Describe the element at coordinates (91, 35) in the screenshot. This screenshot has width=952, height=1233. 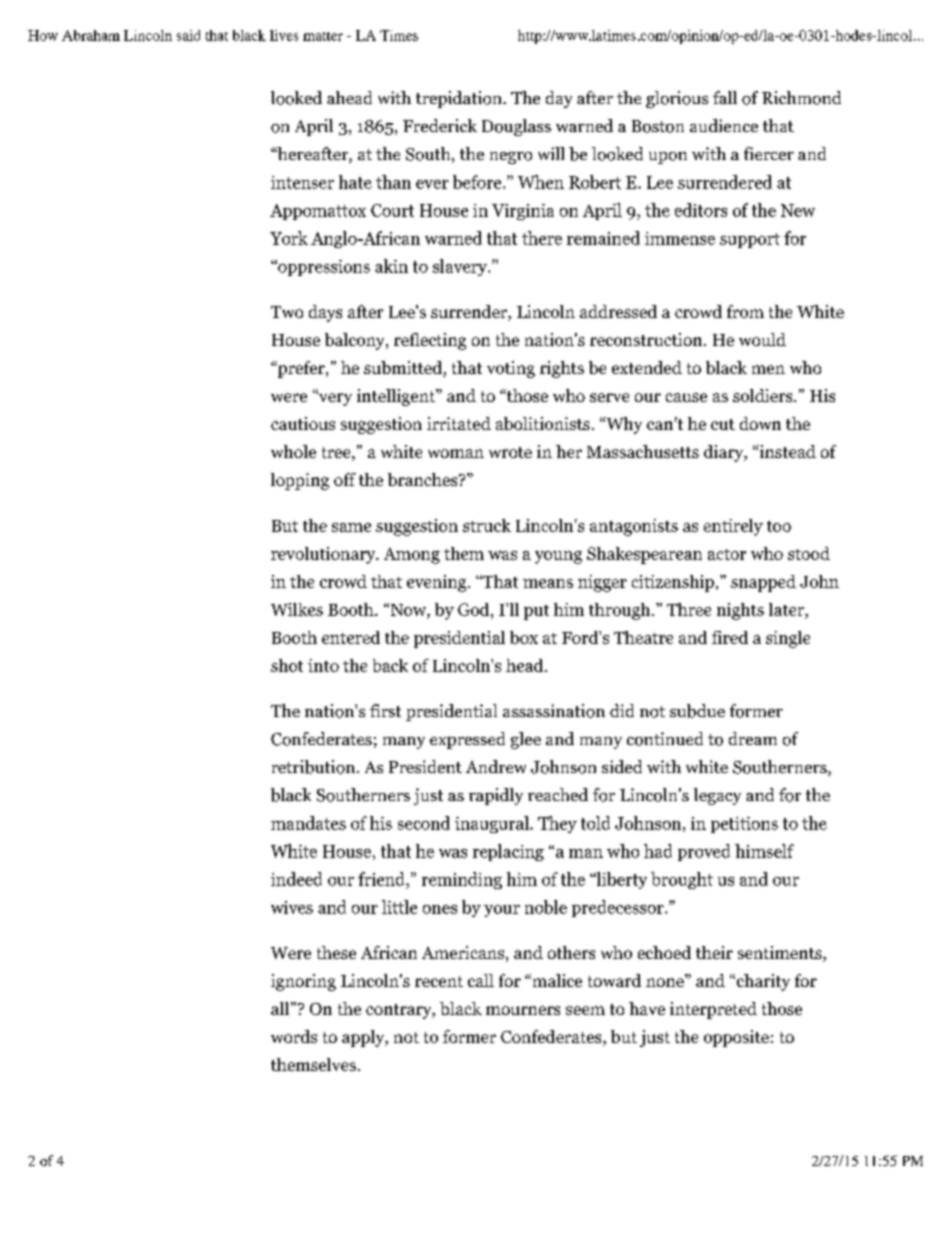
I see `Abraham` at that location.
